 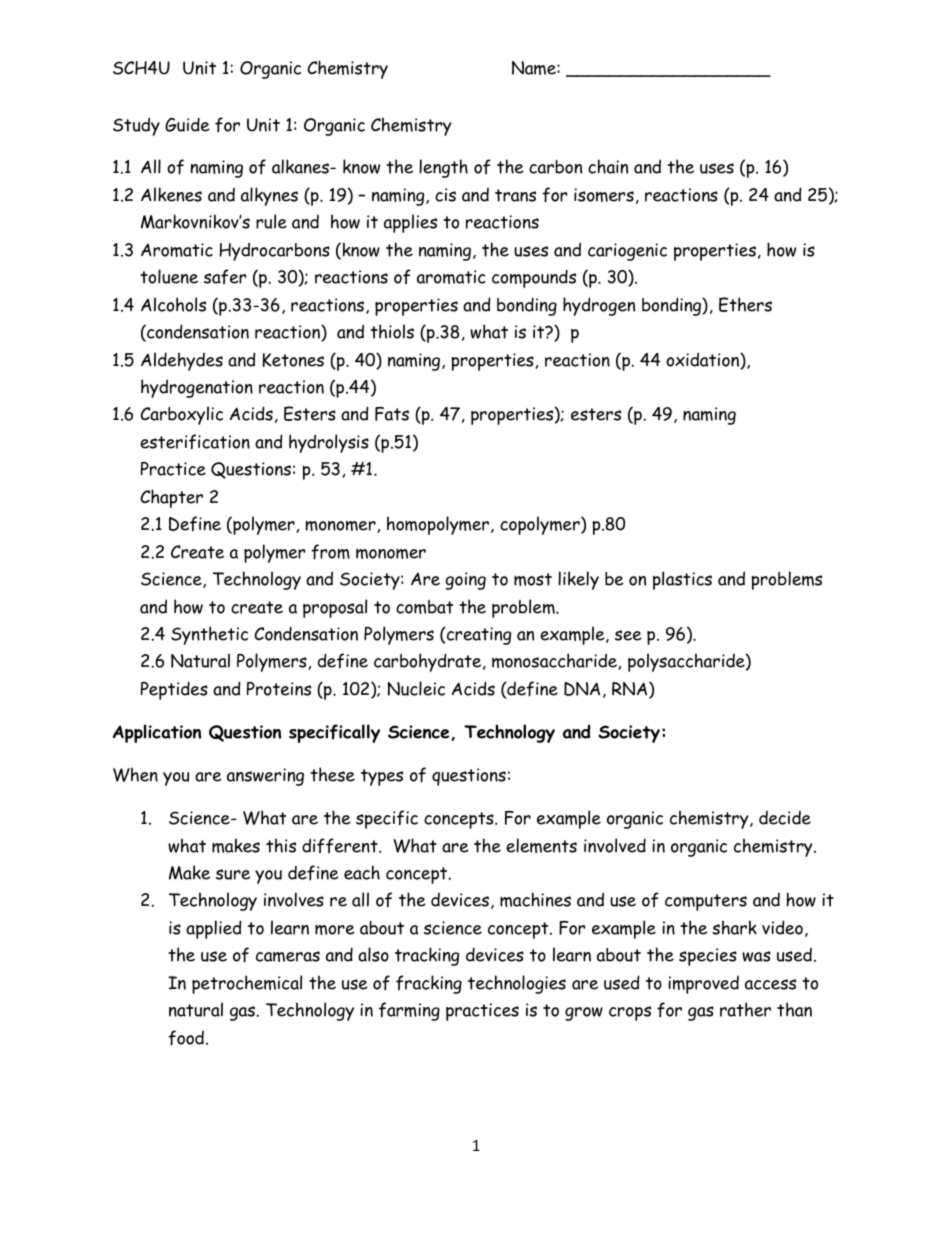 I want to click on carbohydrate, so click(x=429, y=662).
